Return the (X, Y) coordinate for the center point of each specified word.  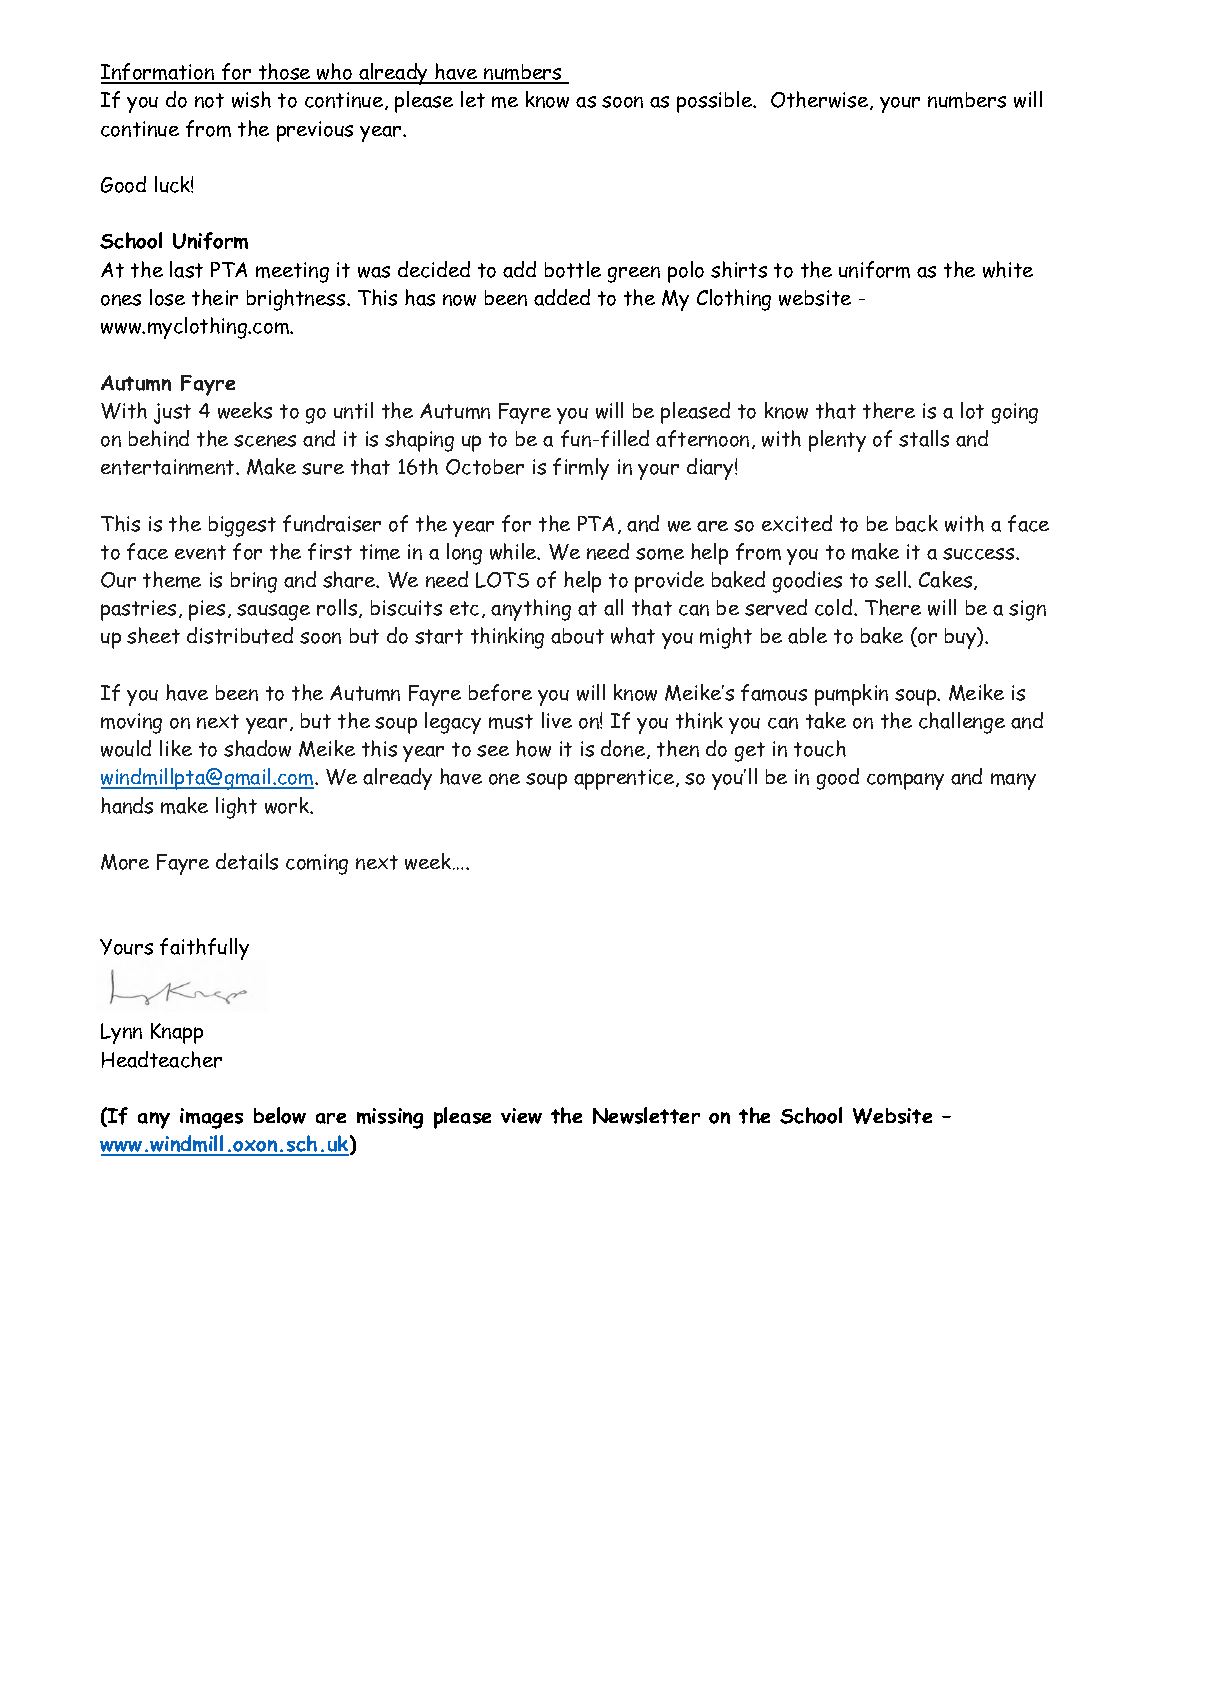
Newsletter (646, 1115)
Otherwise (821, 100)
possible (715, 102)
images (211, 1118)
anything (531, 610)
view (521, 1116)
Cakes (947, 580)
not (209, 100)
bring (254, 582)
